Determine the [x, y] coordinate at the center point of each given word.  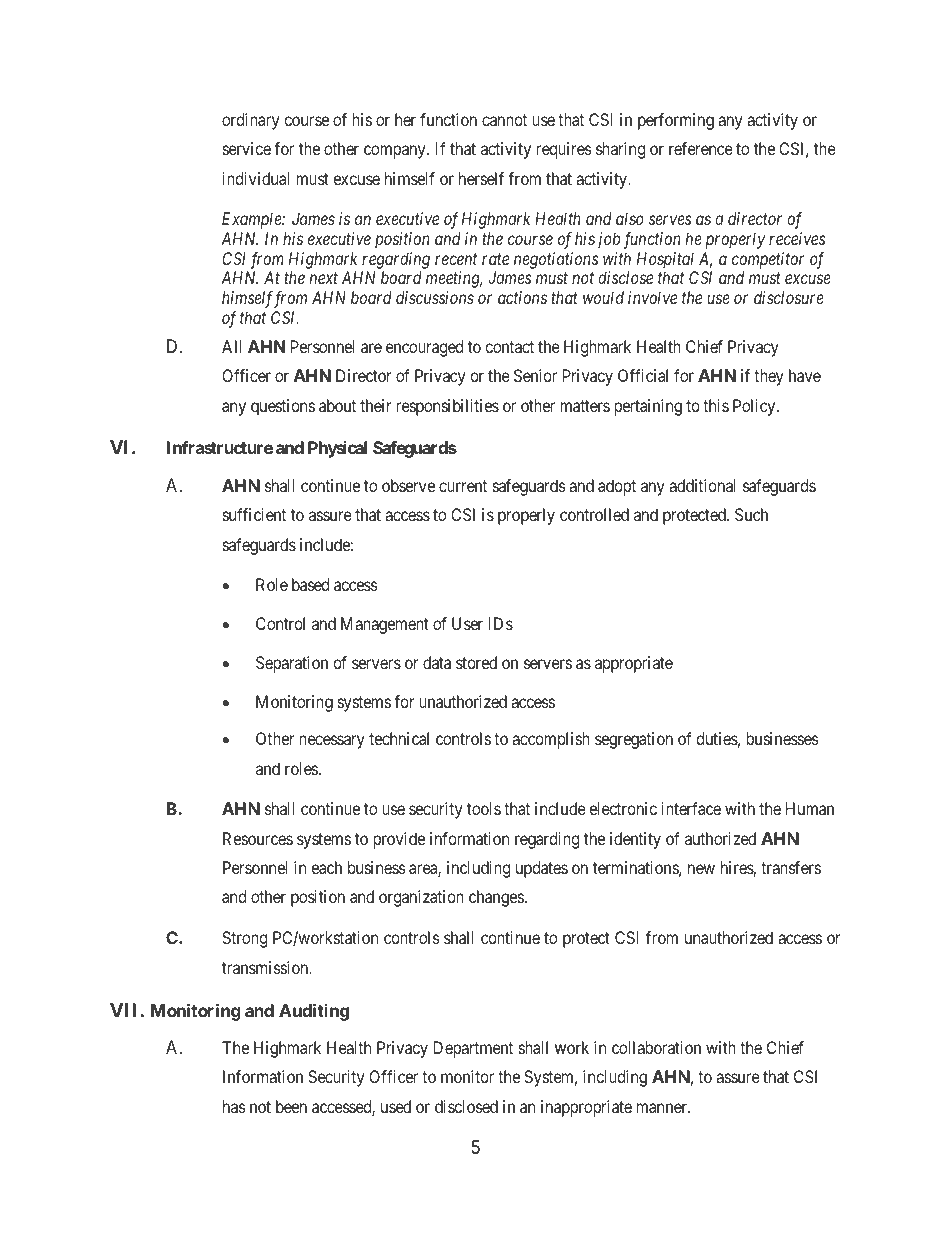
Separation [292, 664]
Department [473, 1049]
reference [701, 148]
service [247, 148]
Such [751, 514]
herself [481, 178]
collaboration [656, 1047]
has [234, 1106]
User [467, 623]
